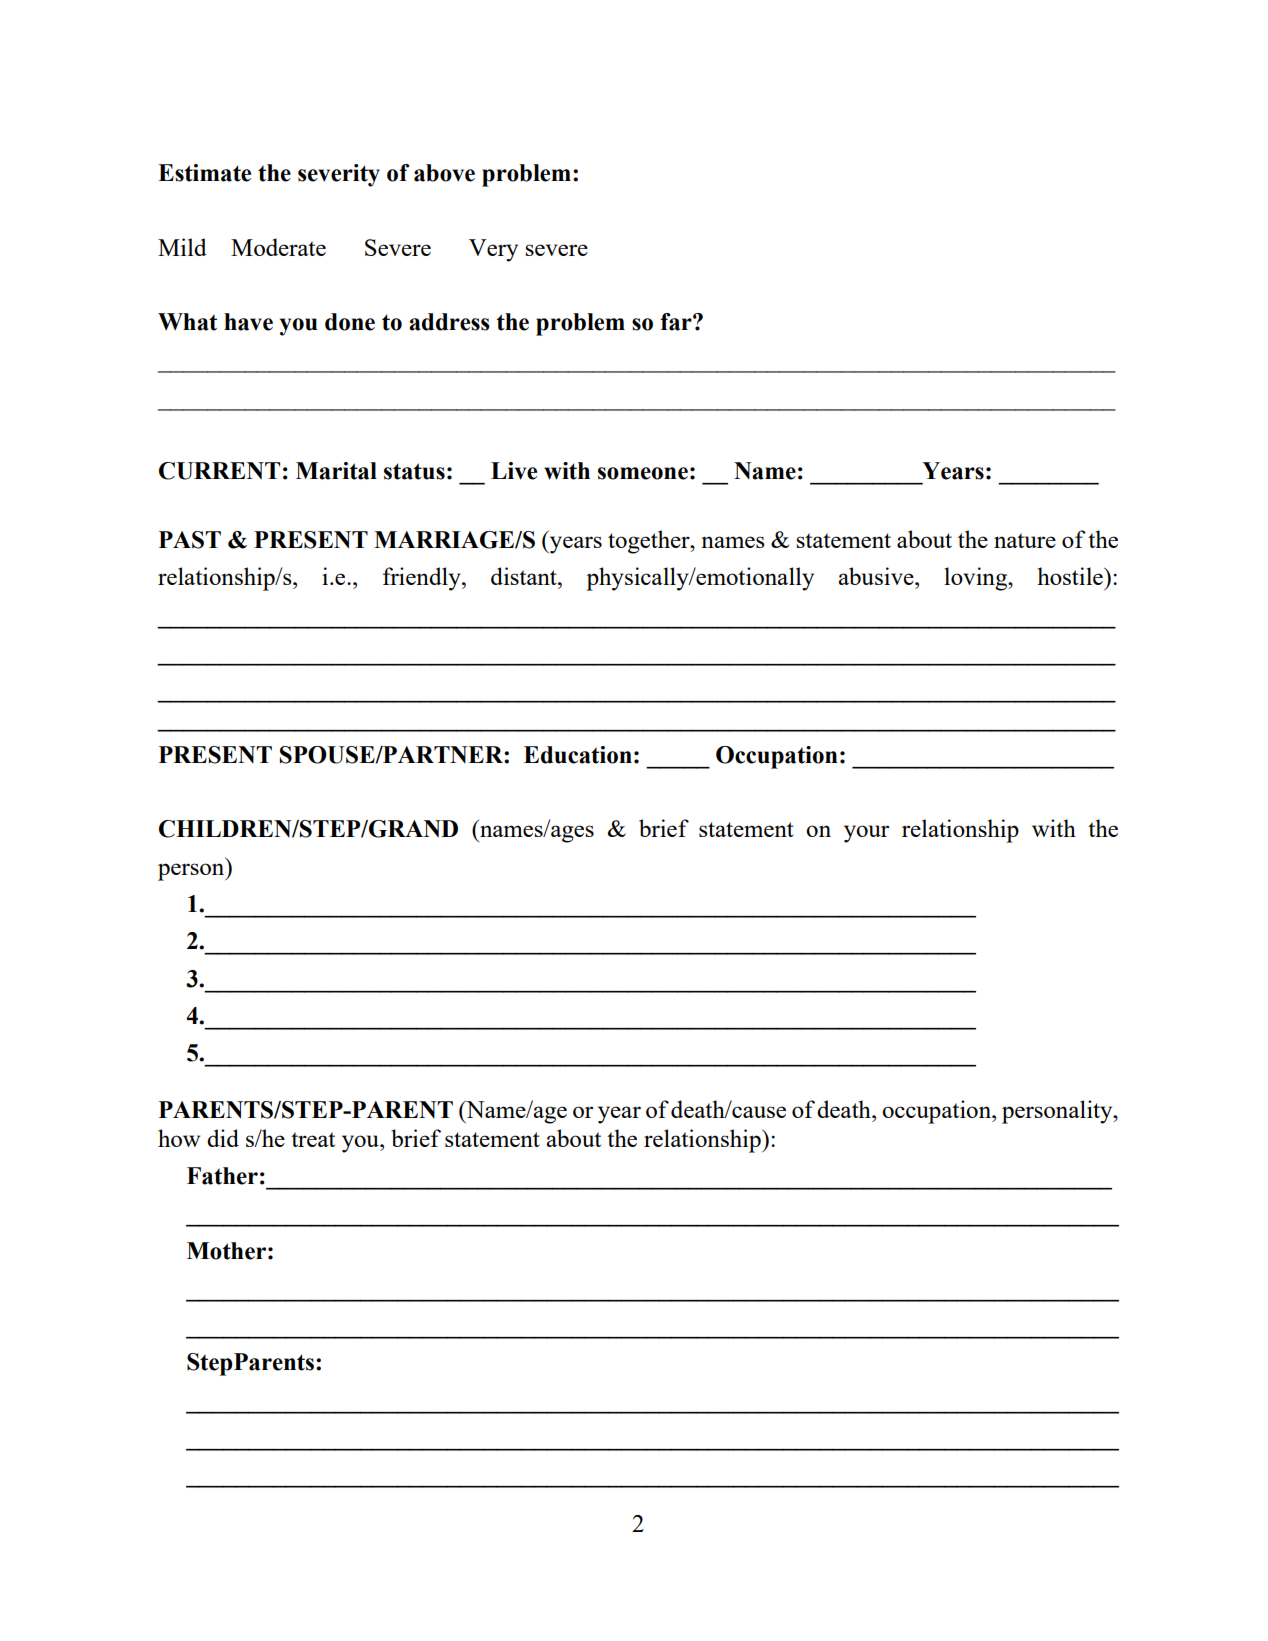 Image resolution: width=1268 pixels, height=1641 pixels. Describe the element at coordinates (223, 1138) in the screenshot. I see `did` at that location.
